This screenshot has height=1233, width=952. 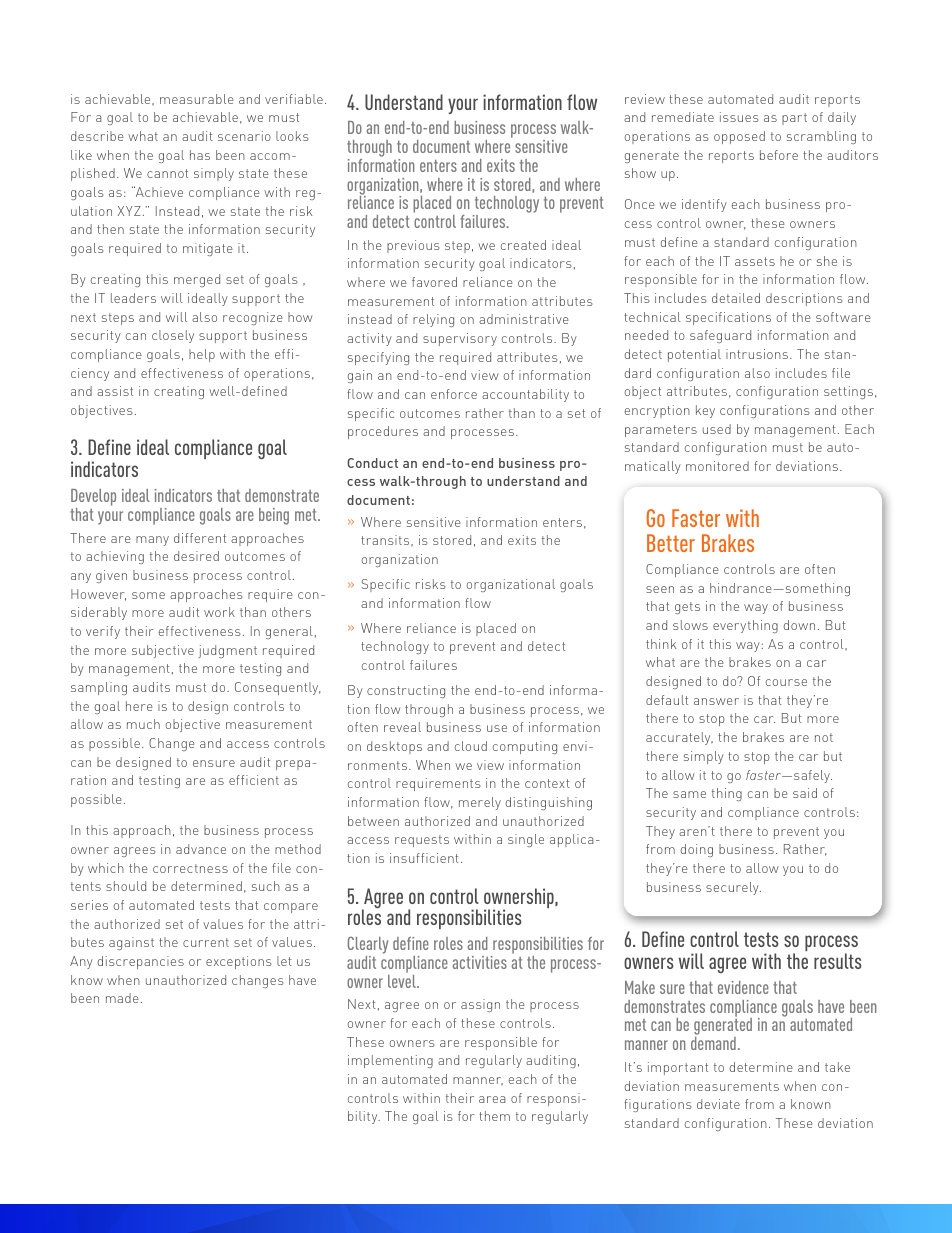 I want to click on has, so click(x=200, y=155).
